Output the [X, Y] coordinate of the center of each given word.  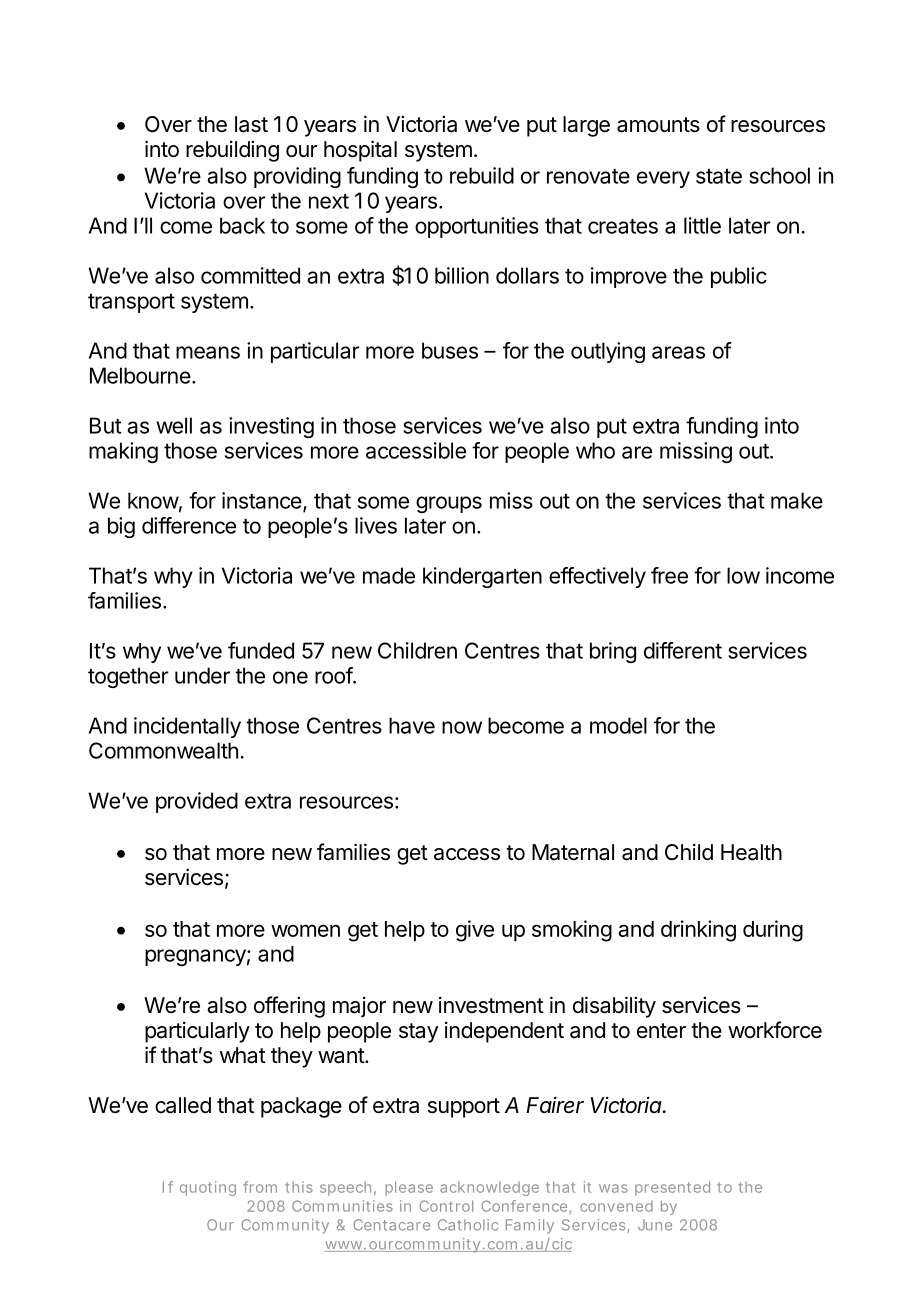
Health [751, 852]
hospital [360, 151]
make [797, 500]
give [475, 931]
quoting [208, 1188]
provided [197, 802]
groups [449, 504]
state [719, 176]
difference [189, 525]
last [251, 124]
